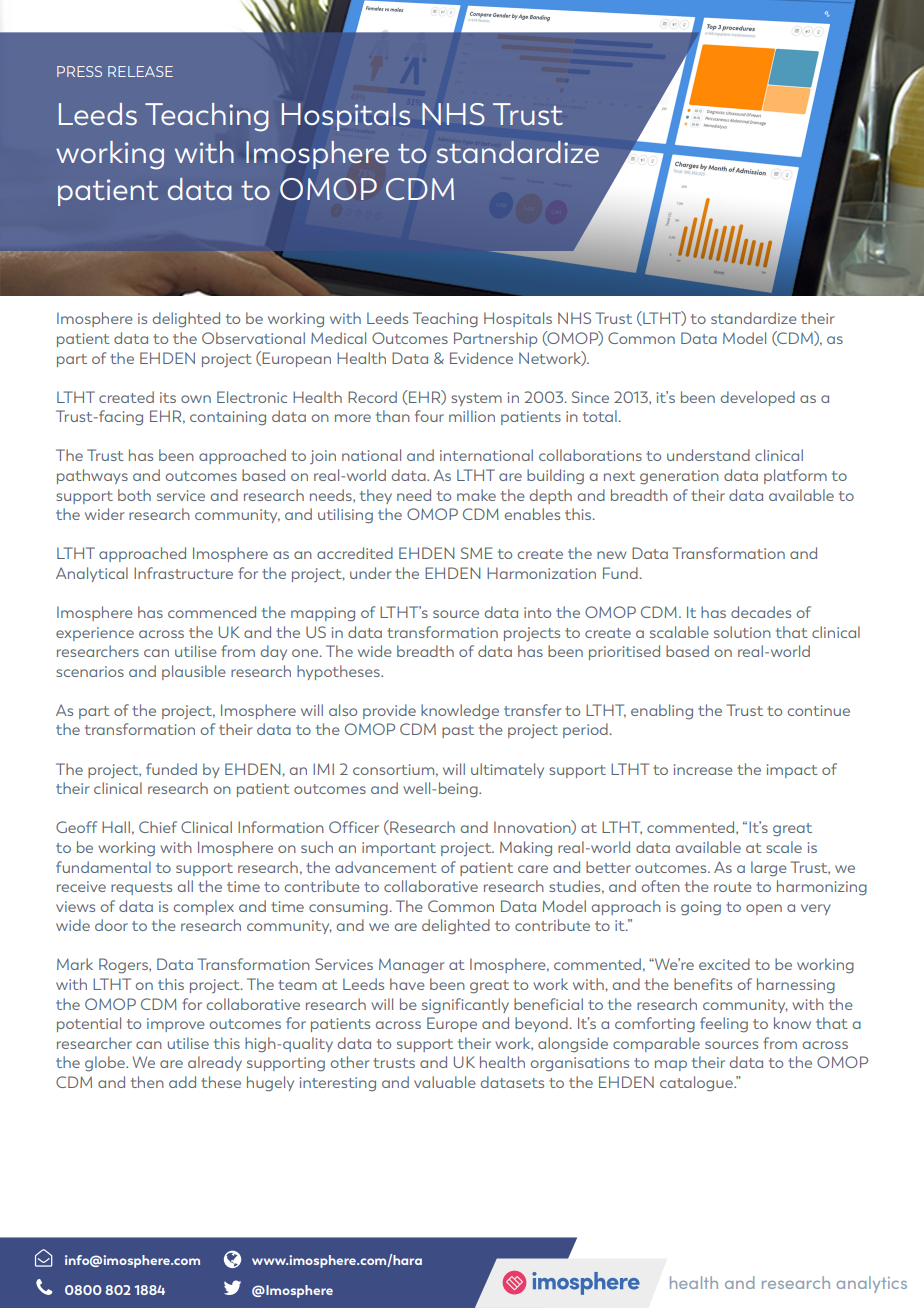 Image resolution: width=924 pixels, height=1308 pixels. Describe the element at coordinates (194, 672) in the screenshot. I see `plausible` at that location.
